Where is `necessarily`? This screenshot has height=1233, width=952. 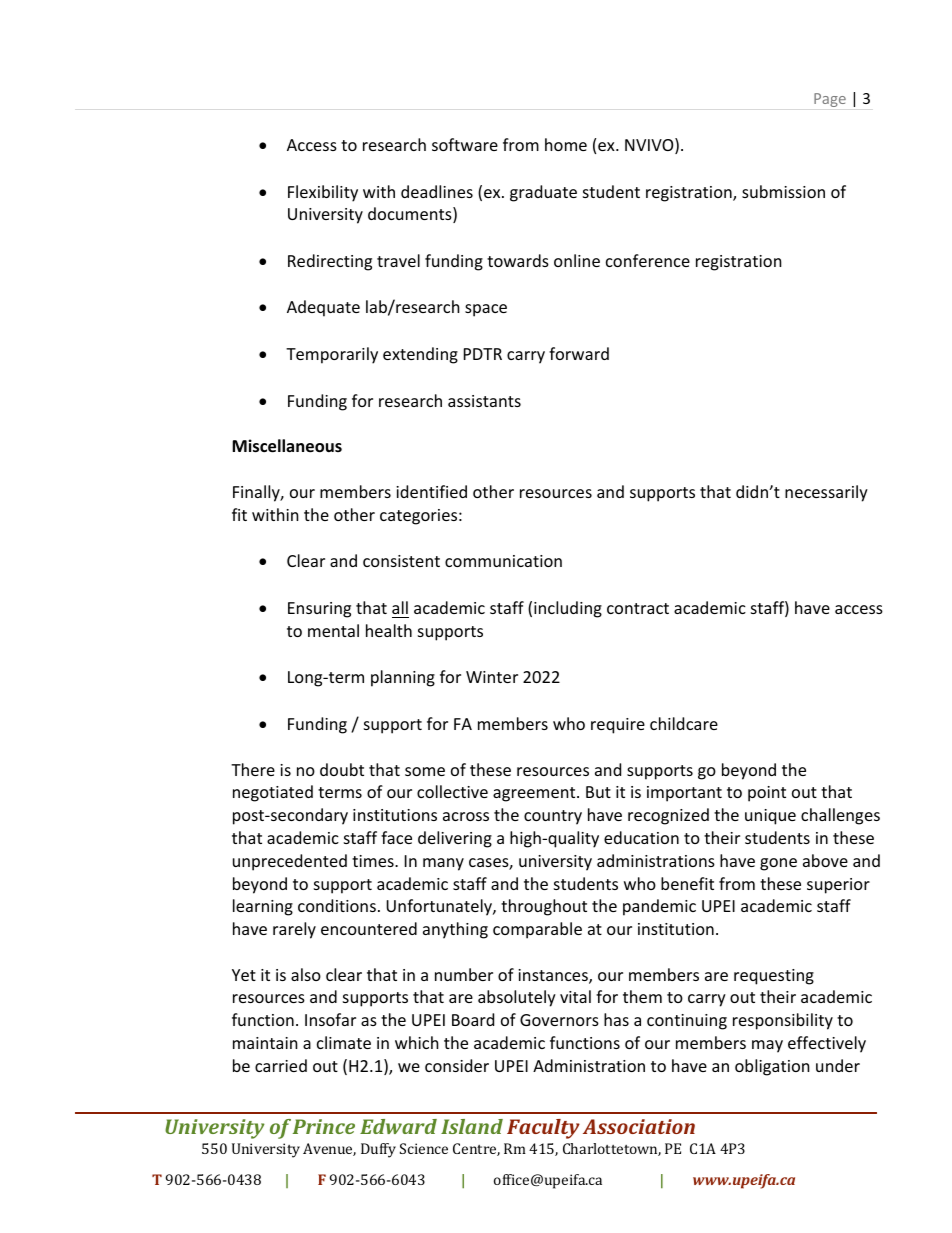 necessarily is located at coordinates (826, 493).
